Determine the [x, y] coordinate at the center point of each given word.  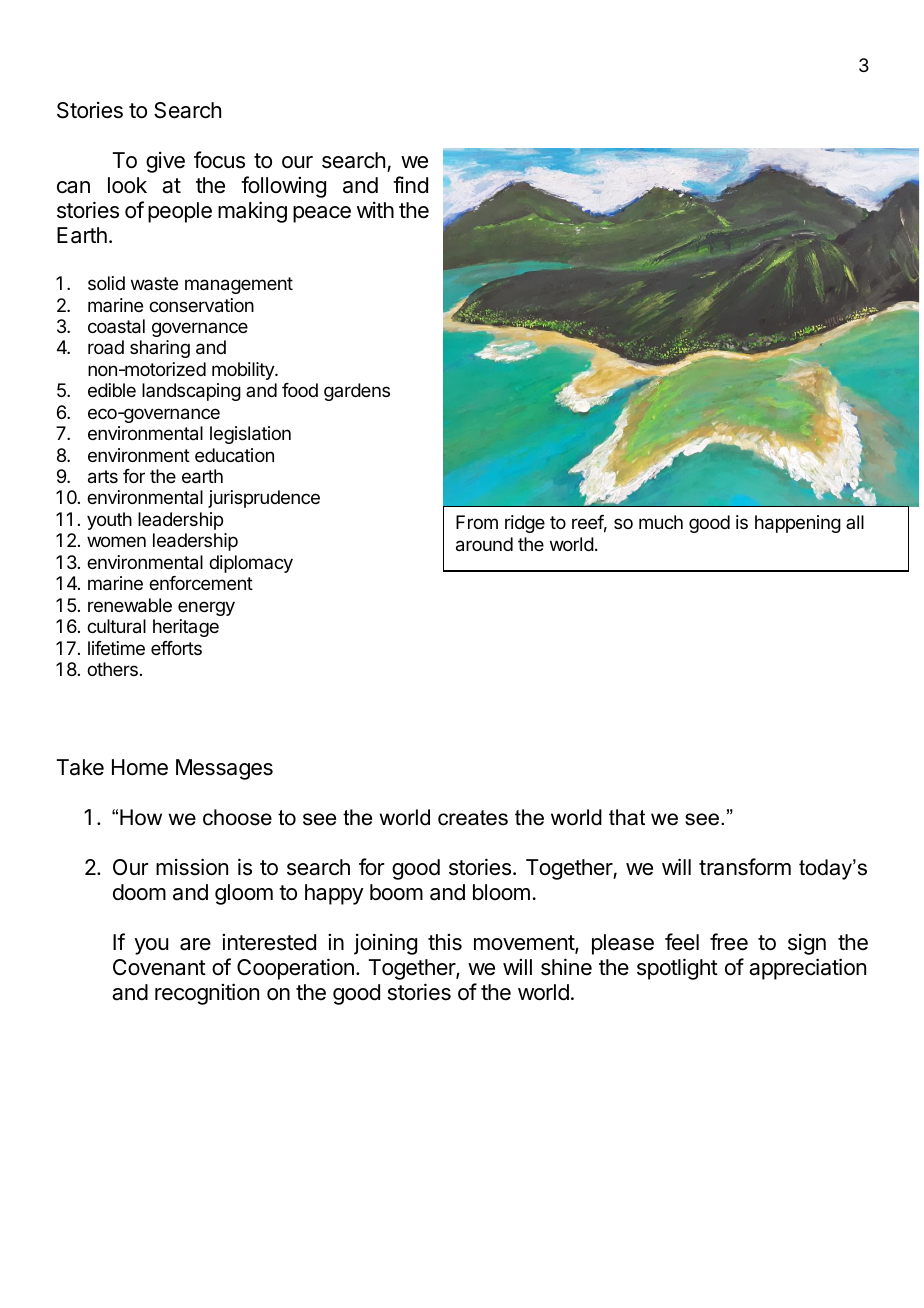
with [375, 209]
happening [798, 524]
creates [473, 818]
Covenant [159, 967]
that [627, 817]
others [112, 669]
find [410, 185]
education [234, 455]
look [127, 185]
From [477, 522]
